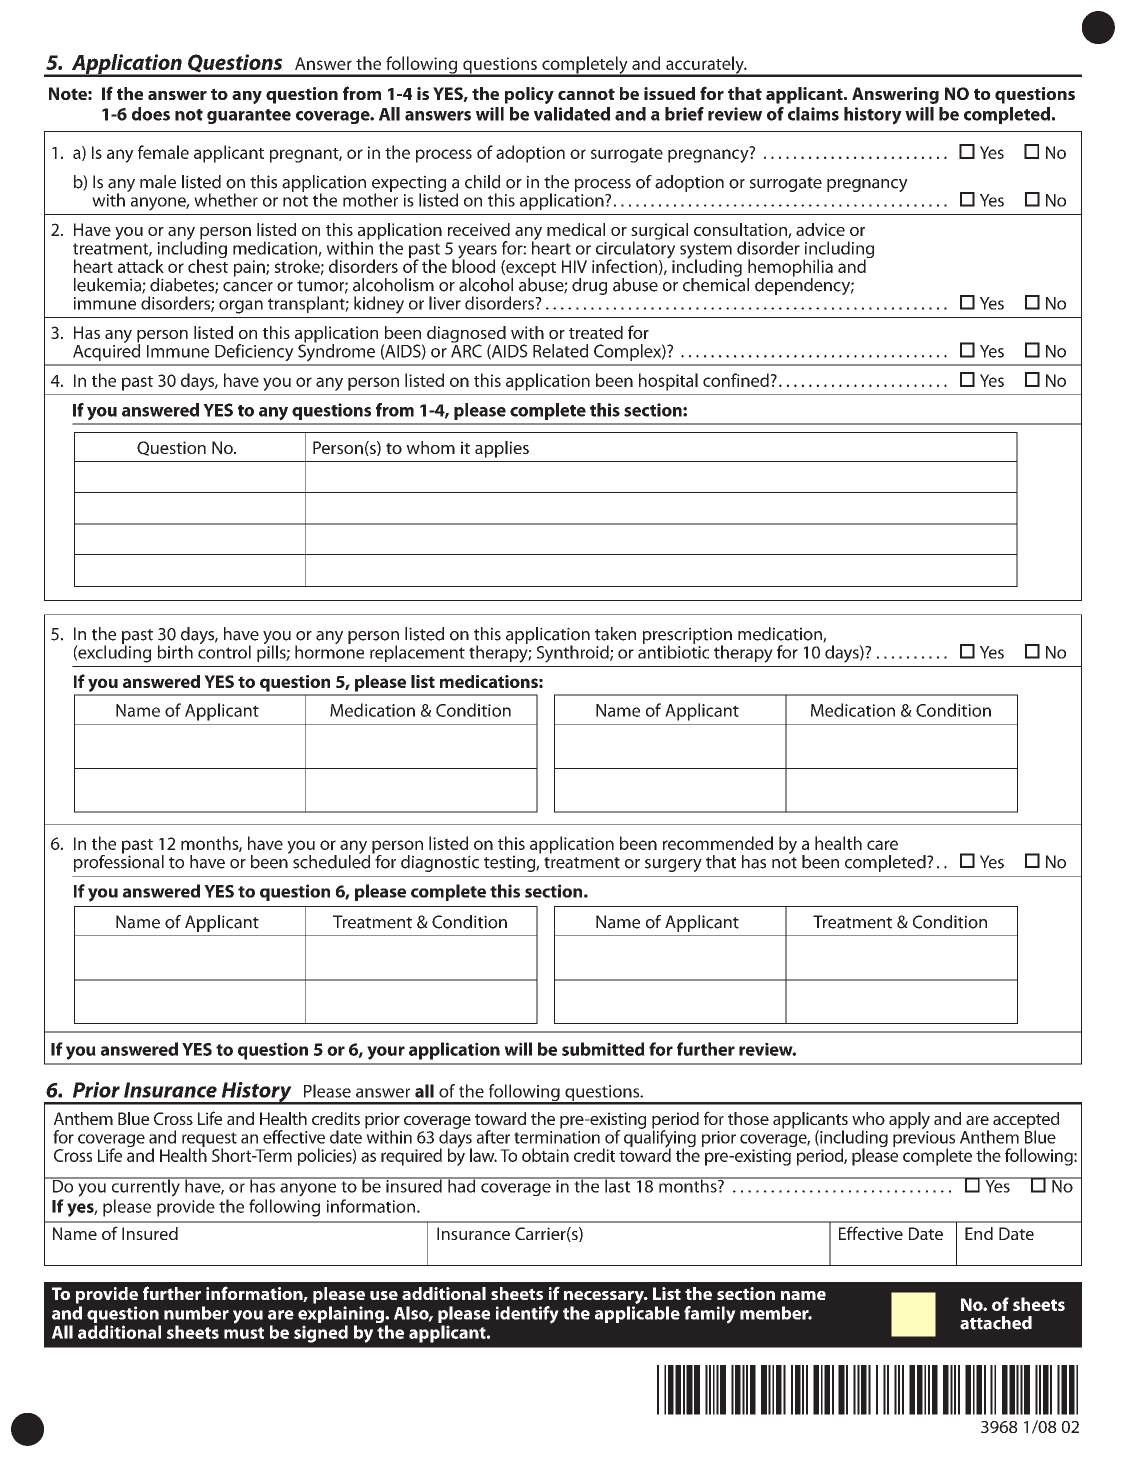  What do you see at coordinates (249, 116) in the screenshot?
I see `guarantee` at bounding box center [249, 116].
